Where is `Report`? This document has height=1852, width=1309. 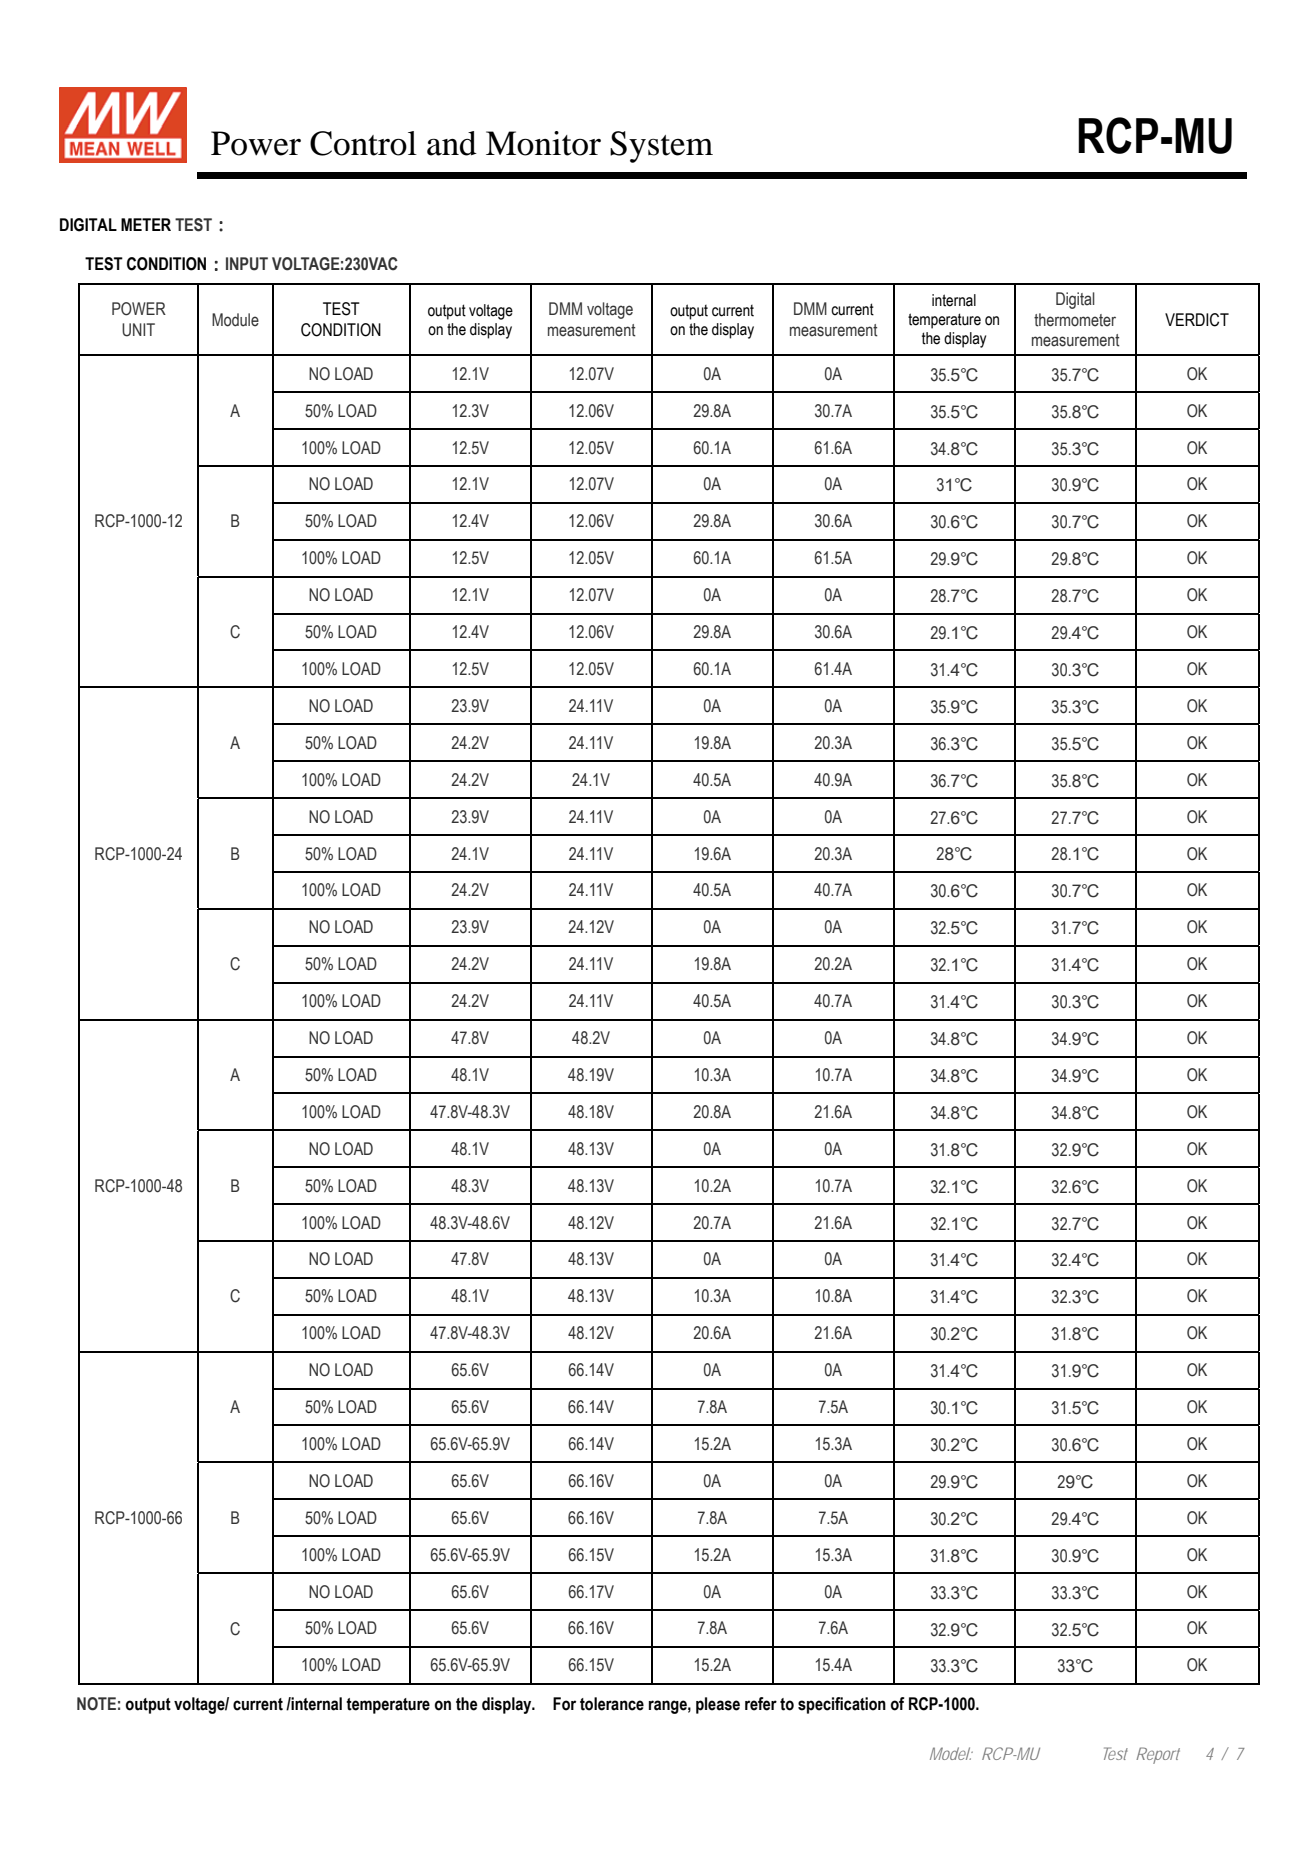
Report is located at coordinates (1158, 1755).
